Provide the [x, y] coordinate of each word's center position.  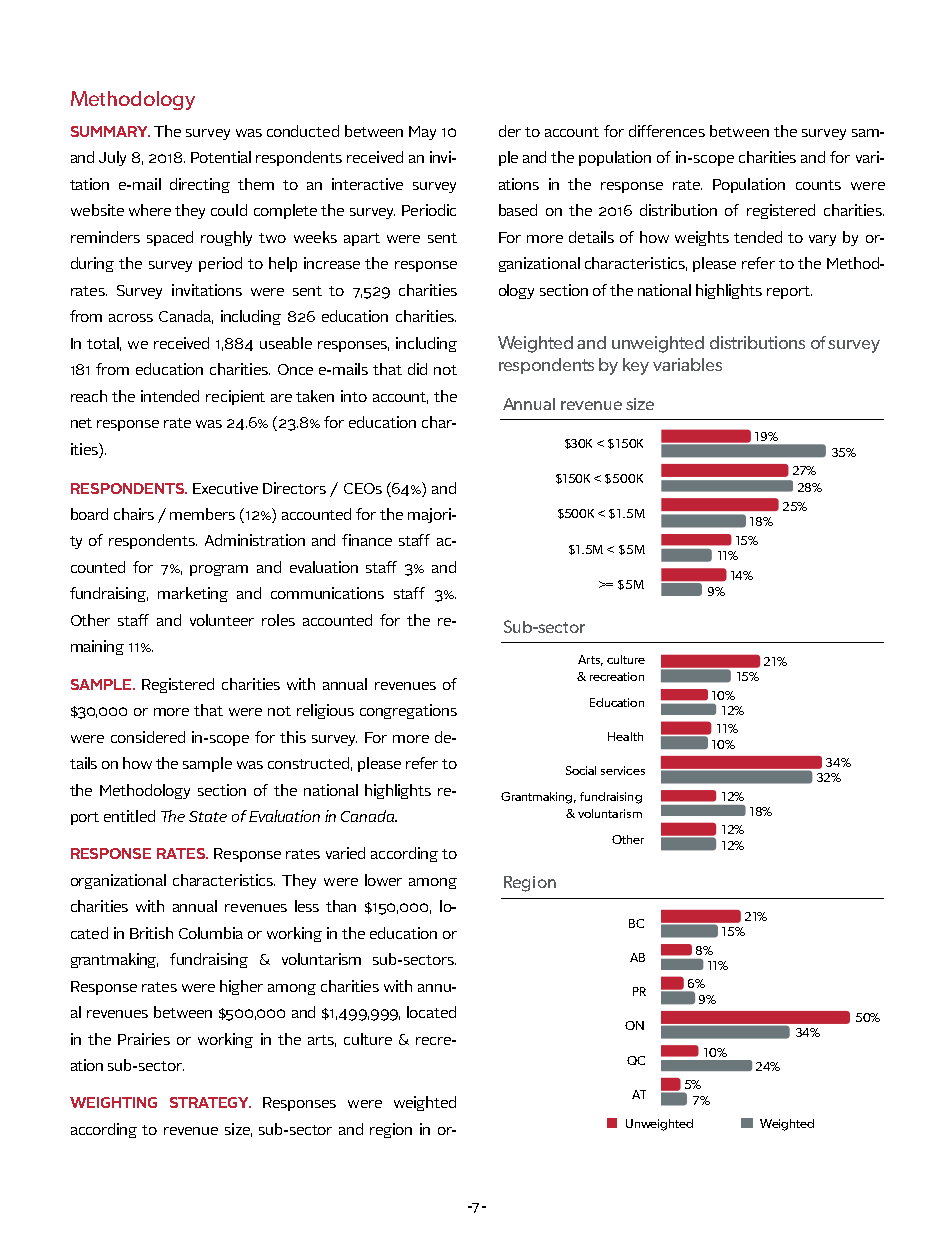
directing [200, 185]
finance [367, 540]
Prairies [144, 1039]
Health [625, 736]
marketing [193, 594]
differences [667, 131]
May [422, 133]
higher [241, 987]
